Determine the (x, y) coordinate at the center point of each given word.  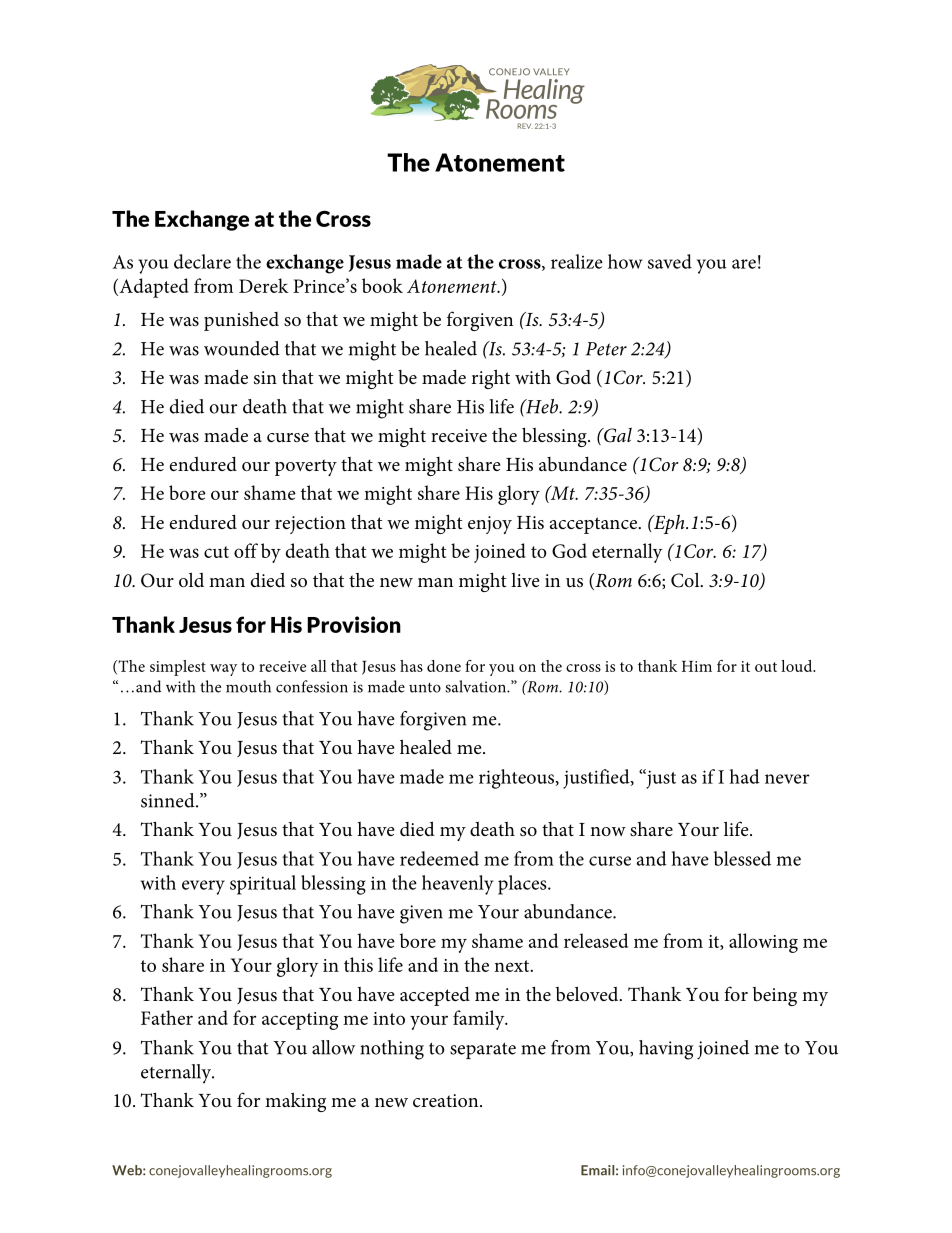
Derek (264, 285)
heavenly (458, 885)
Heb (542, 406)
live (525, 580)
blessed (742, 858)
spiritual (263, 885)
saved (670, 261)
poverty (306, 467)
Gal (617, 435)
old (191, 579)
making (295, 1102)
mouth (248, 686)
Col (686, 580)
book (382, 285)
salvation (476, 686)
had (744, 776)
